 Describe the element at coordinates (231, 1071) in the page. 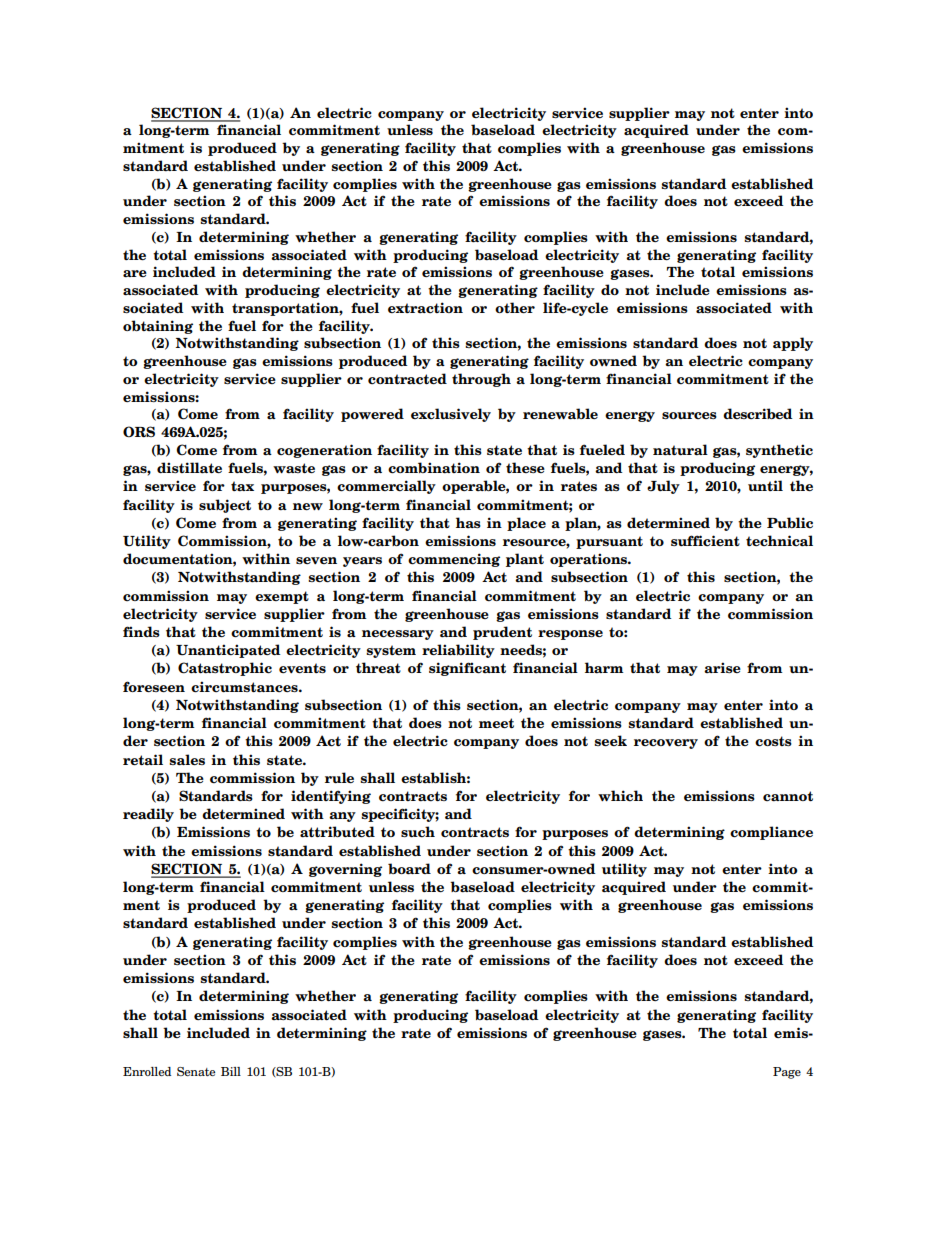

I see `Bill` at that location.
